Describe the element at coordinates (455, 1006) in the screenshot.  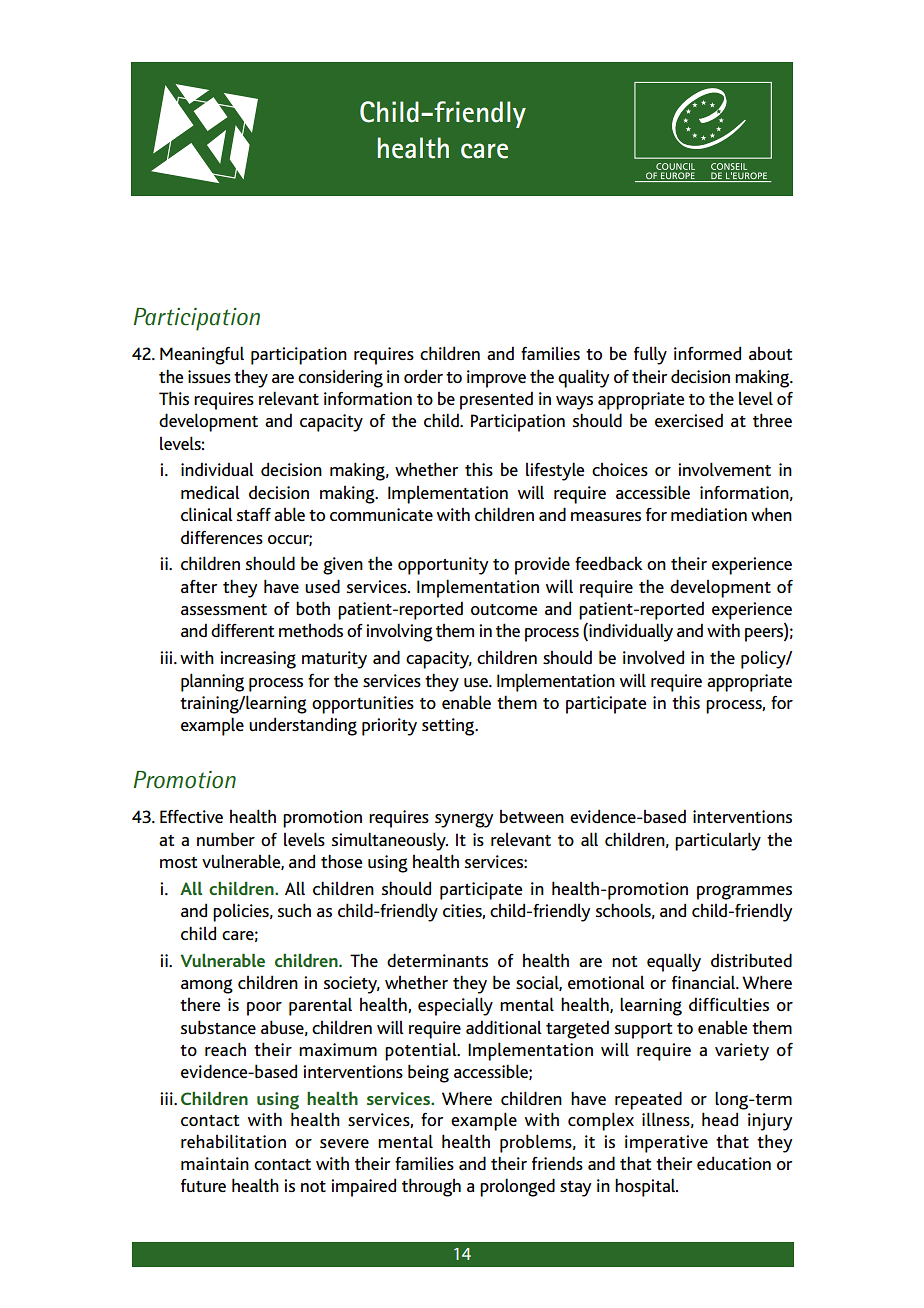
I see `especially` at that location.
